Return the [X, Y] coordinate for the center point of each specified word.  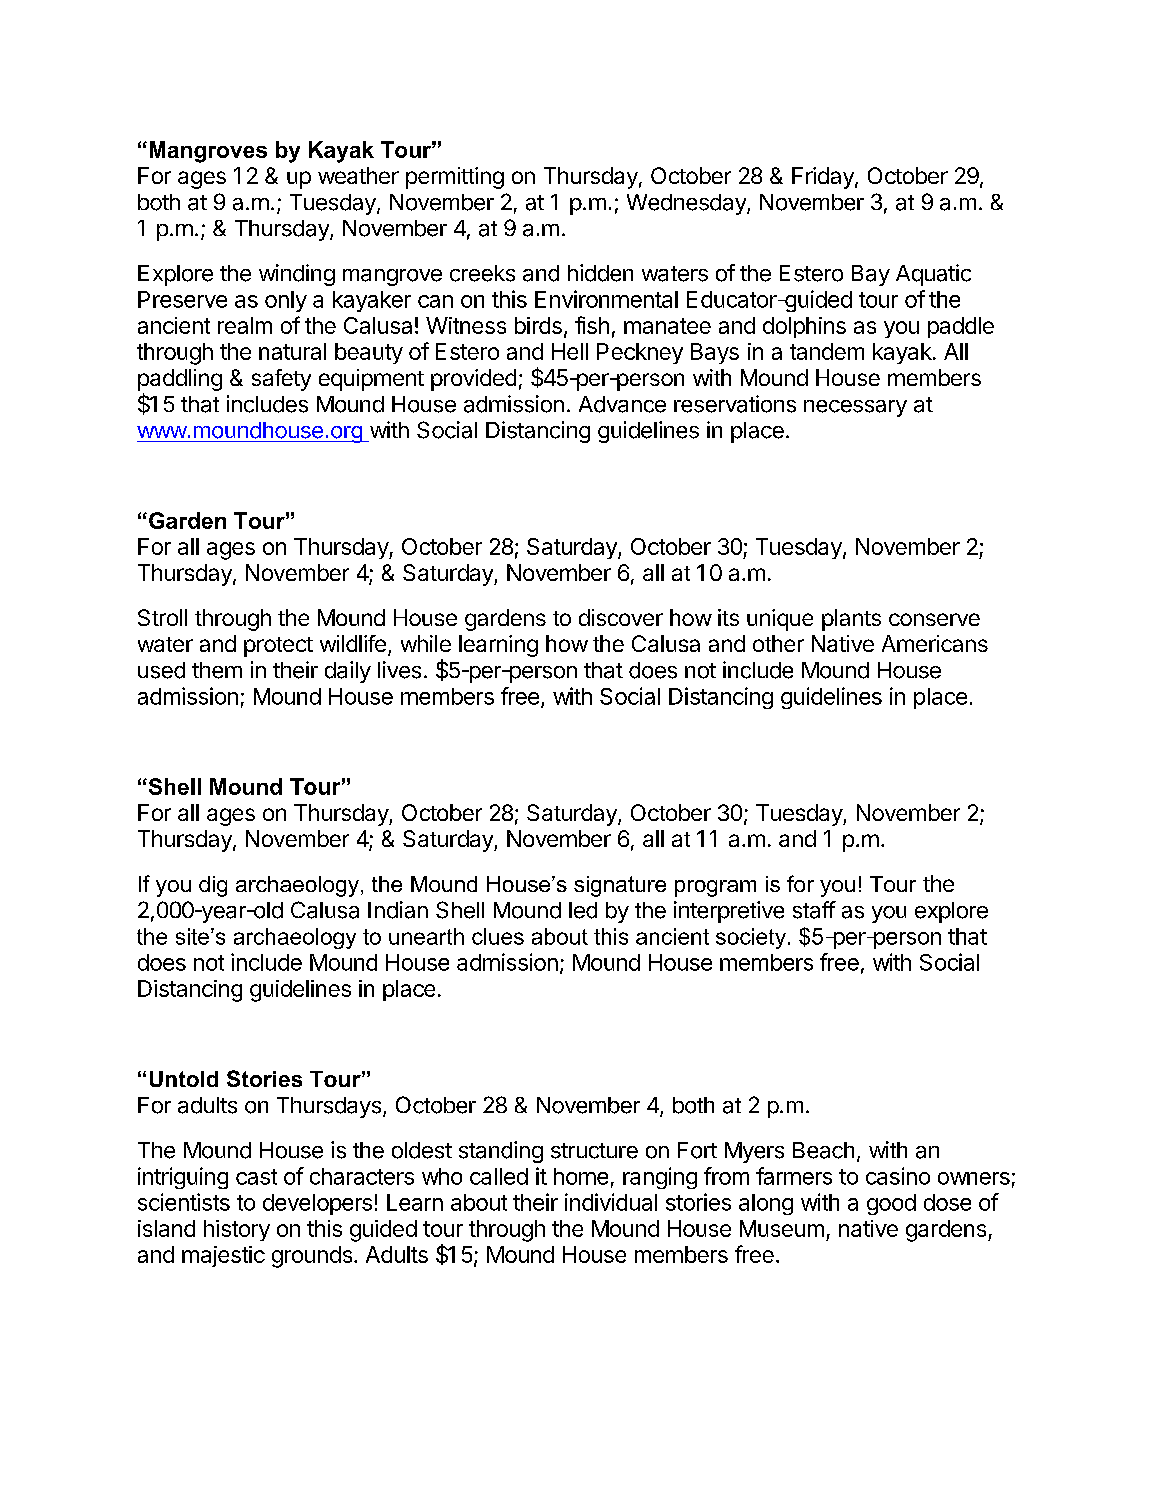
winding [297, 275]
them [217, 670]
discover [621, 617]
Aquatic [933, 275]
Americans [935, 643]
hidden [600, 273]
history [237, 1230]
